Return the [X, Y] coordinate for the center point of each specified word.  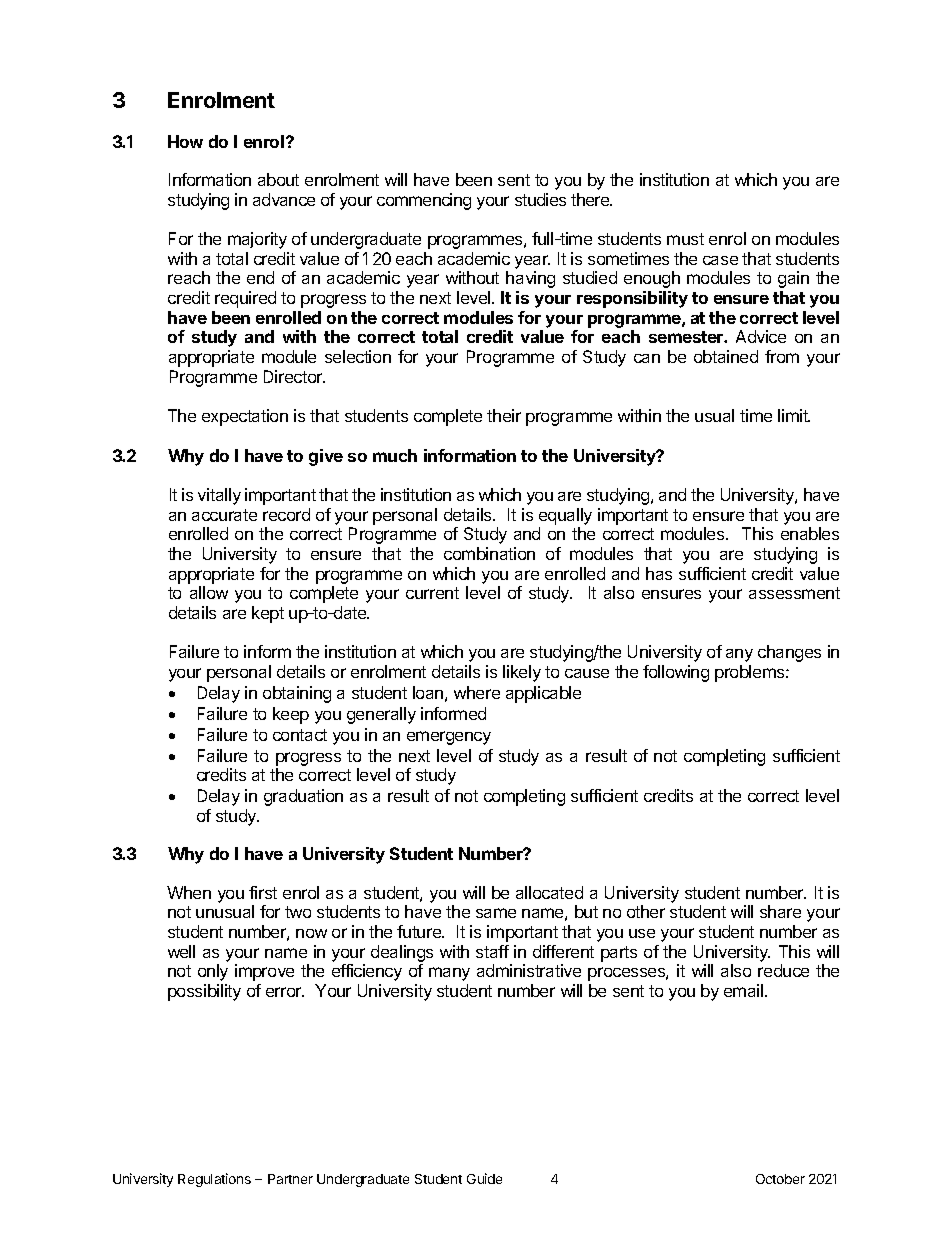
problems [751, 673]
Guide [484, 1178]
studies [540, 199]
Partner [290, 1179]
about [278, 179]
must [685, 239]
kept [268, 614]
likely [522, 673]
